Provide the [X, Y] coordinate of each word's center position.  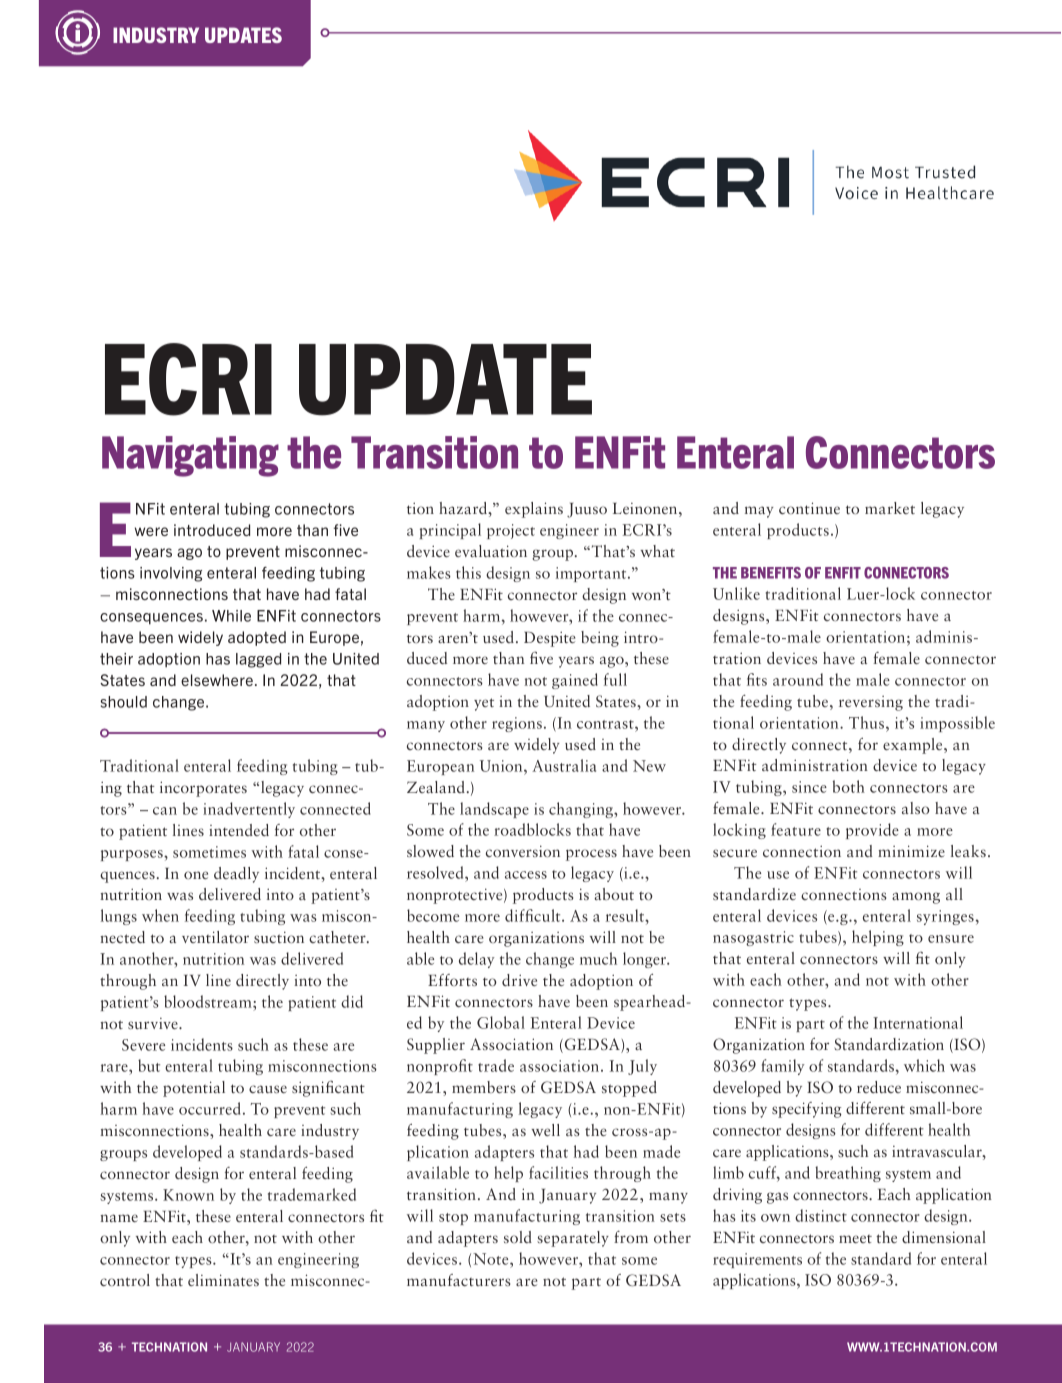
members [484, 1087]
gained [575, 681]
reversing [871, 703]
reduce [879, 1087]
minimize [911, 851]
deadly [236, 875]
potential [194, 1089]
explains [534, 510]
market [890, 508]
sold [518, 1237]
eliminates [223, 1280]
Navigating [190, 456]
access [526, 875]
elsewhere [217, 680]
